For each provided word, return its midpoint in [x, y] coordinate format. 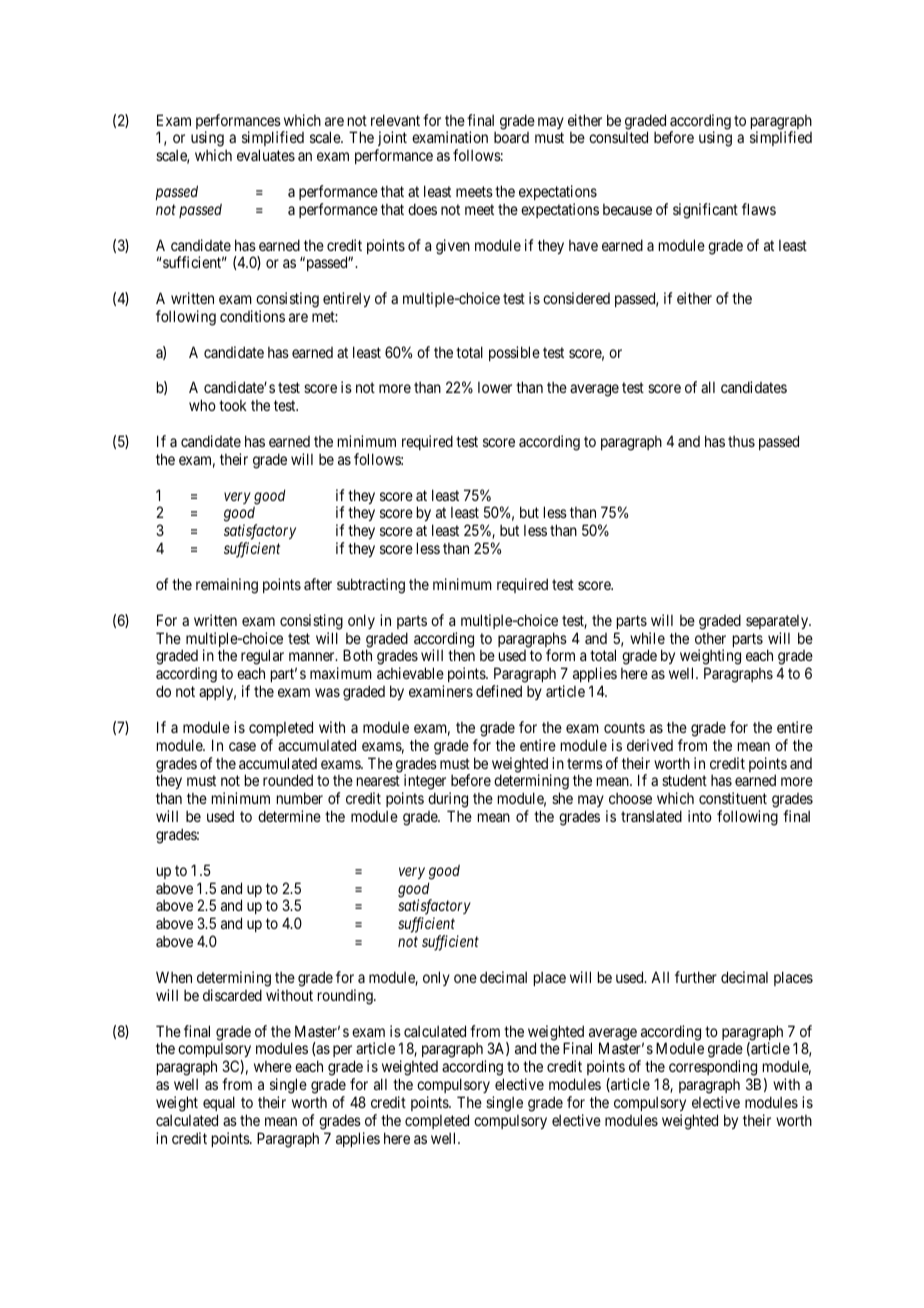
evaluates [266, 155]
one [465, 978]
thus [741, 441]
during [448, 801]
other [710, 638]
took [233, 405]
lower [495, 387]
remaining [227, 586]
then [461, 655]
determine [289, 816]
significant [705, 211]
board [511, 137]
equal [219, 1103]
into [700, 816]
